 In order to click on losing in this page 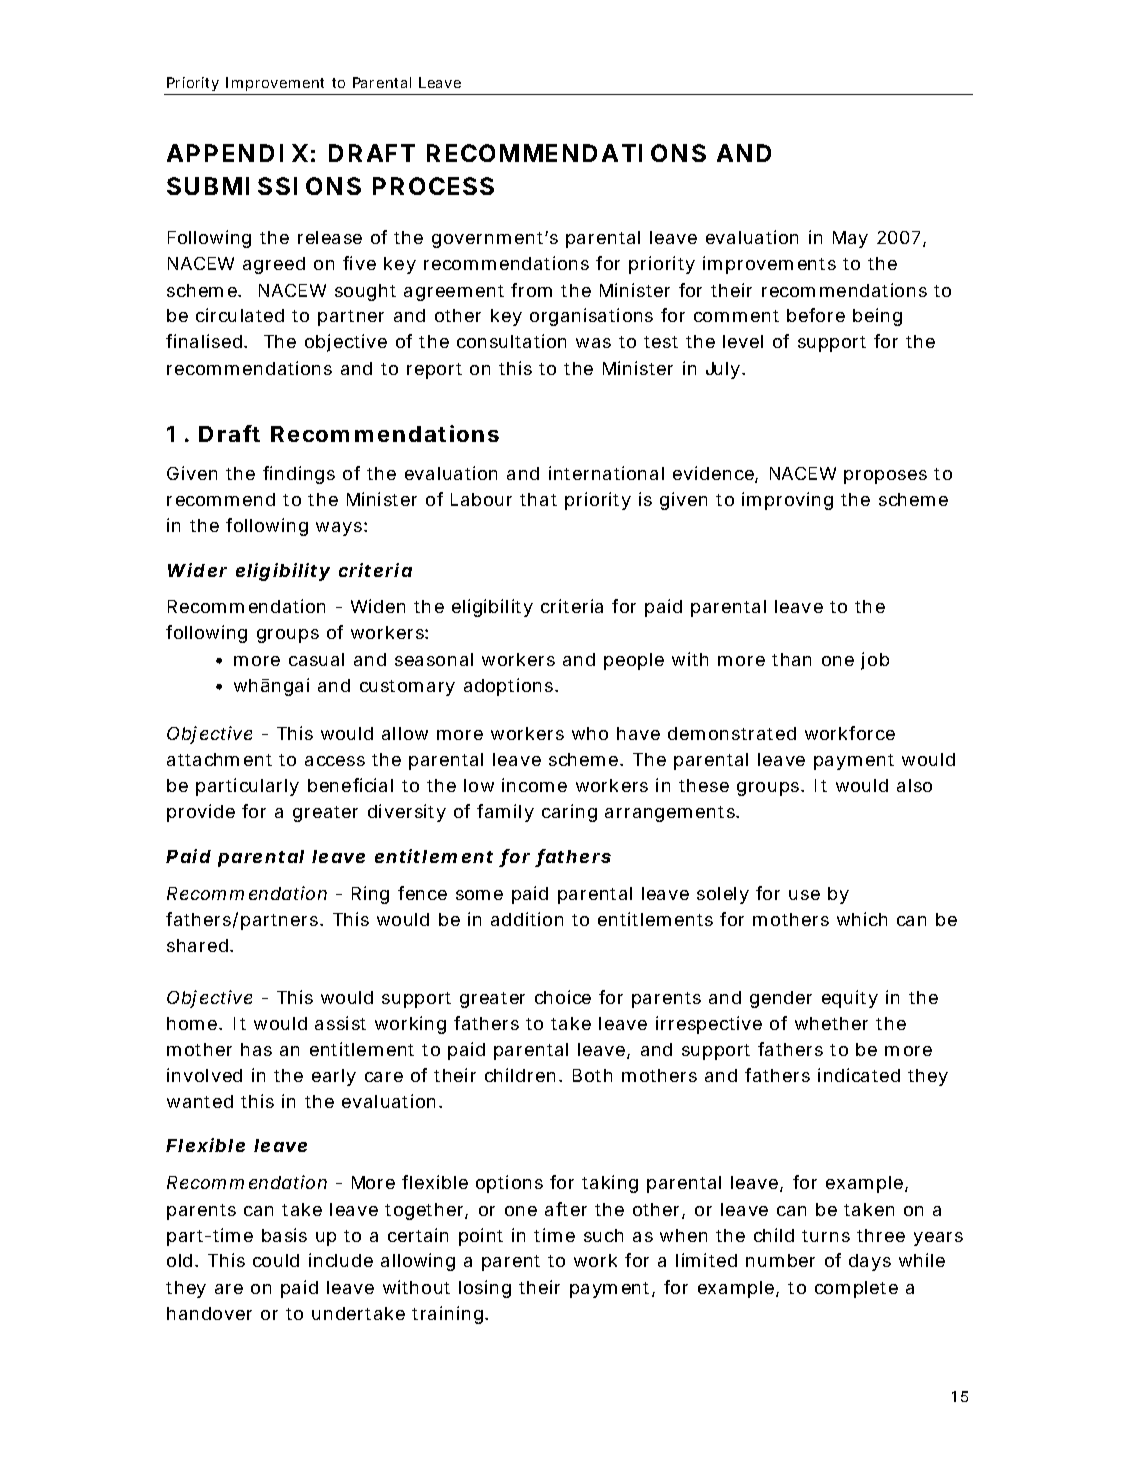, I will do `click(485, 1289)`.
